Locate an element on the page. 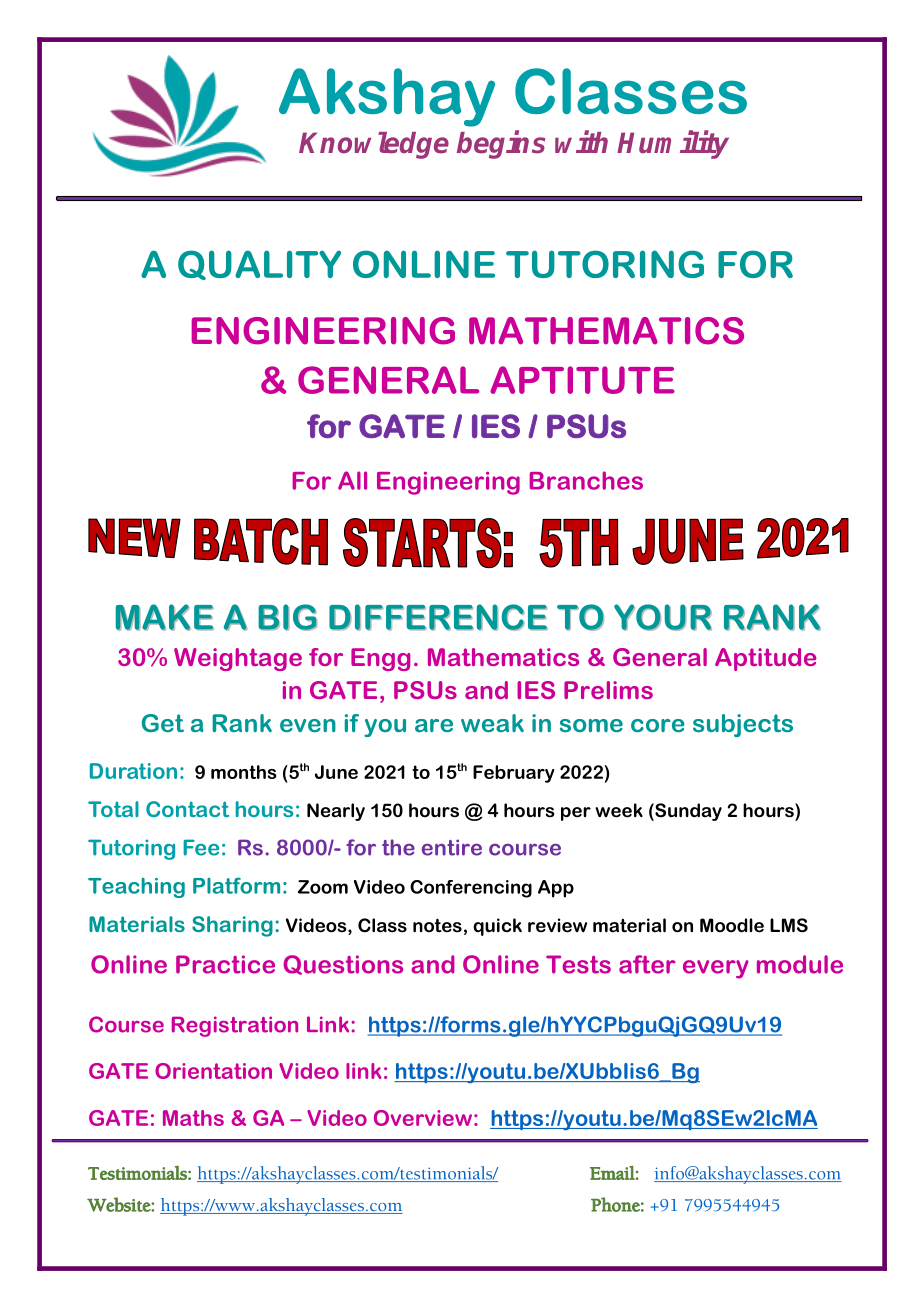 This page has width=924, height=1308. begins is located at coordinates (501, 144).
